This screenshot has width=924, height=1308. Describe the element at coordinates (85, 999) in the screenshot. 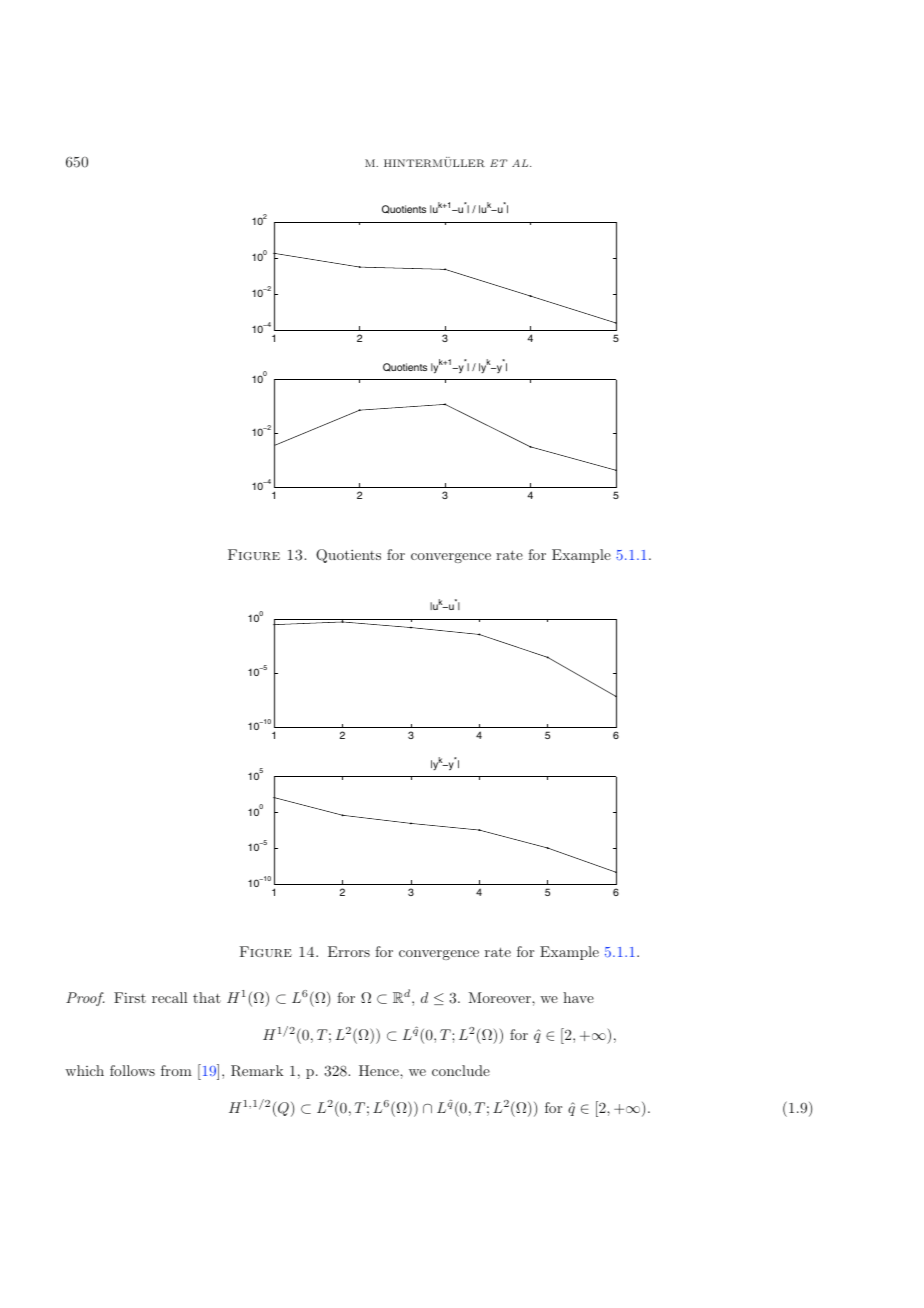

I see `Proof` at that location.
